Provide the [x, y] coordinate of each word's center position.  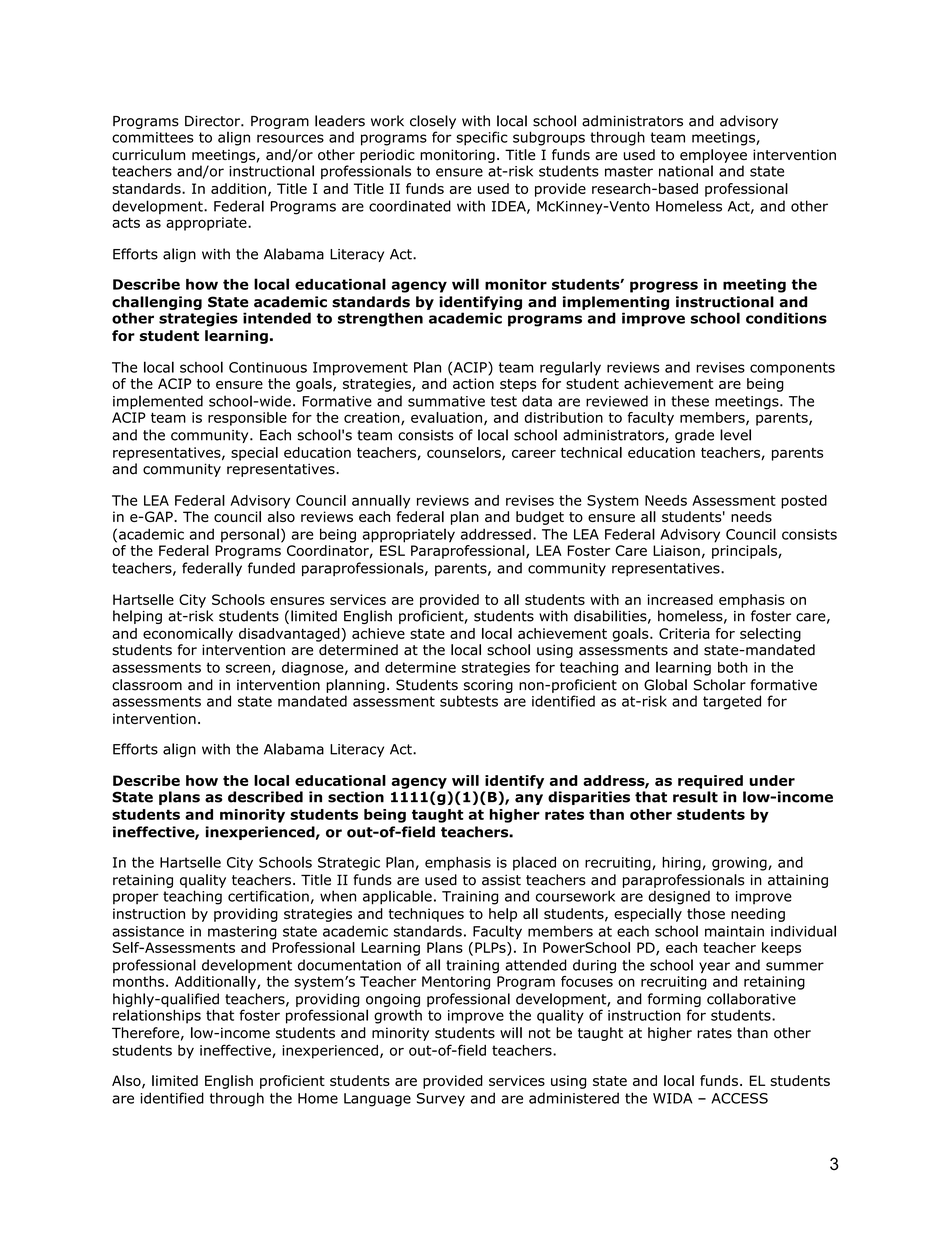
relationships [157, 1016]
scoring [488, 686]
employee [713, 156]
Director [213, 121]
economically [188, 635]
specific [482, 138]
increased [680, 599]
